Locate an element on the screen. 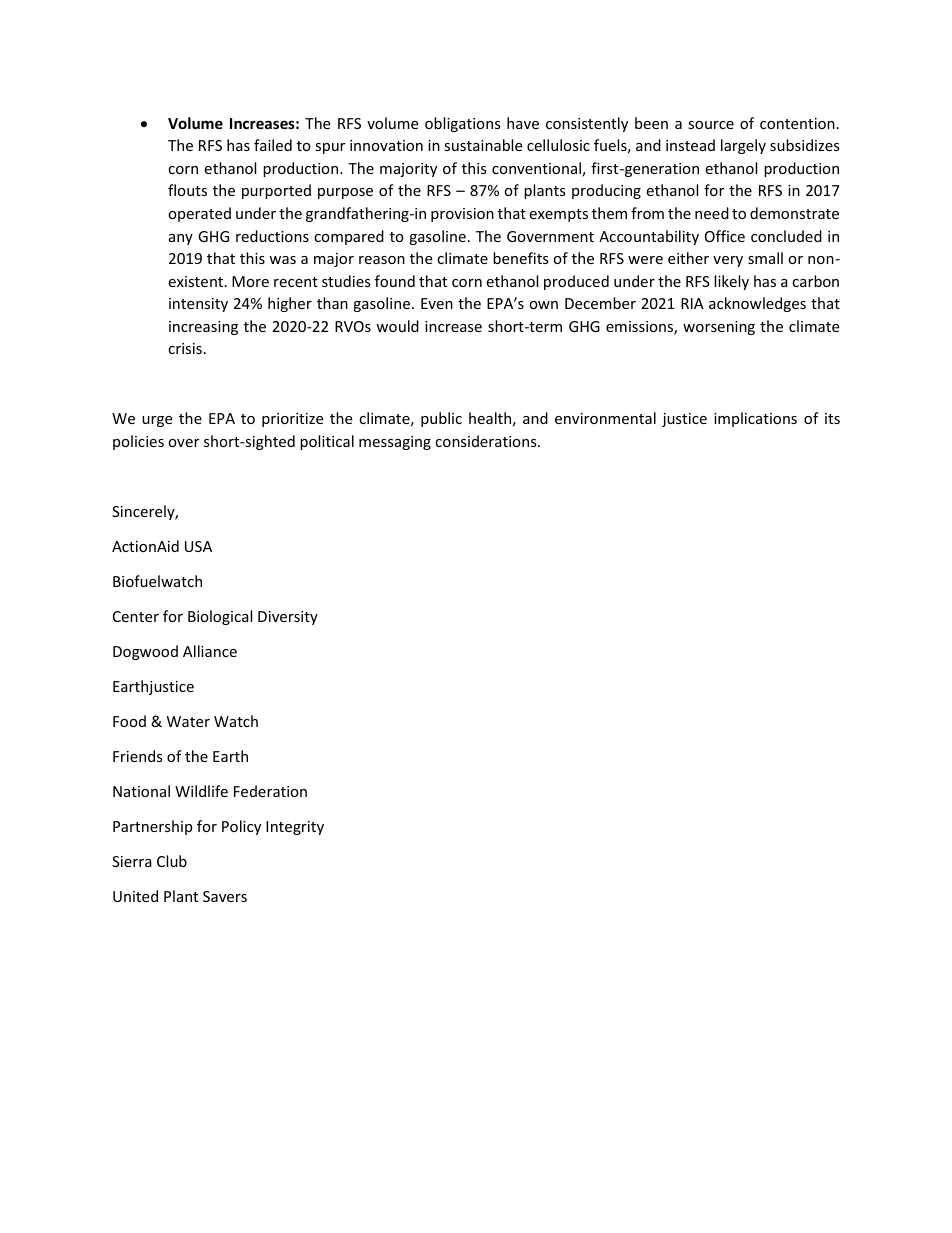  implications is located at coordinates (755, 419).
